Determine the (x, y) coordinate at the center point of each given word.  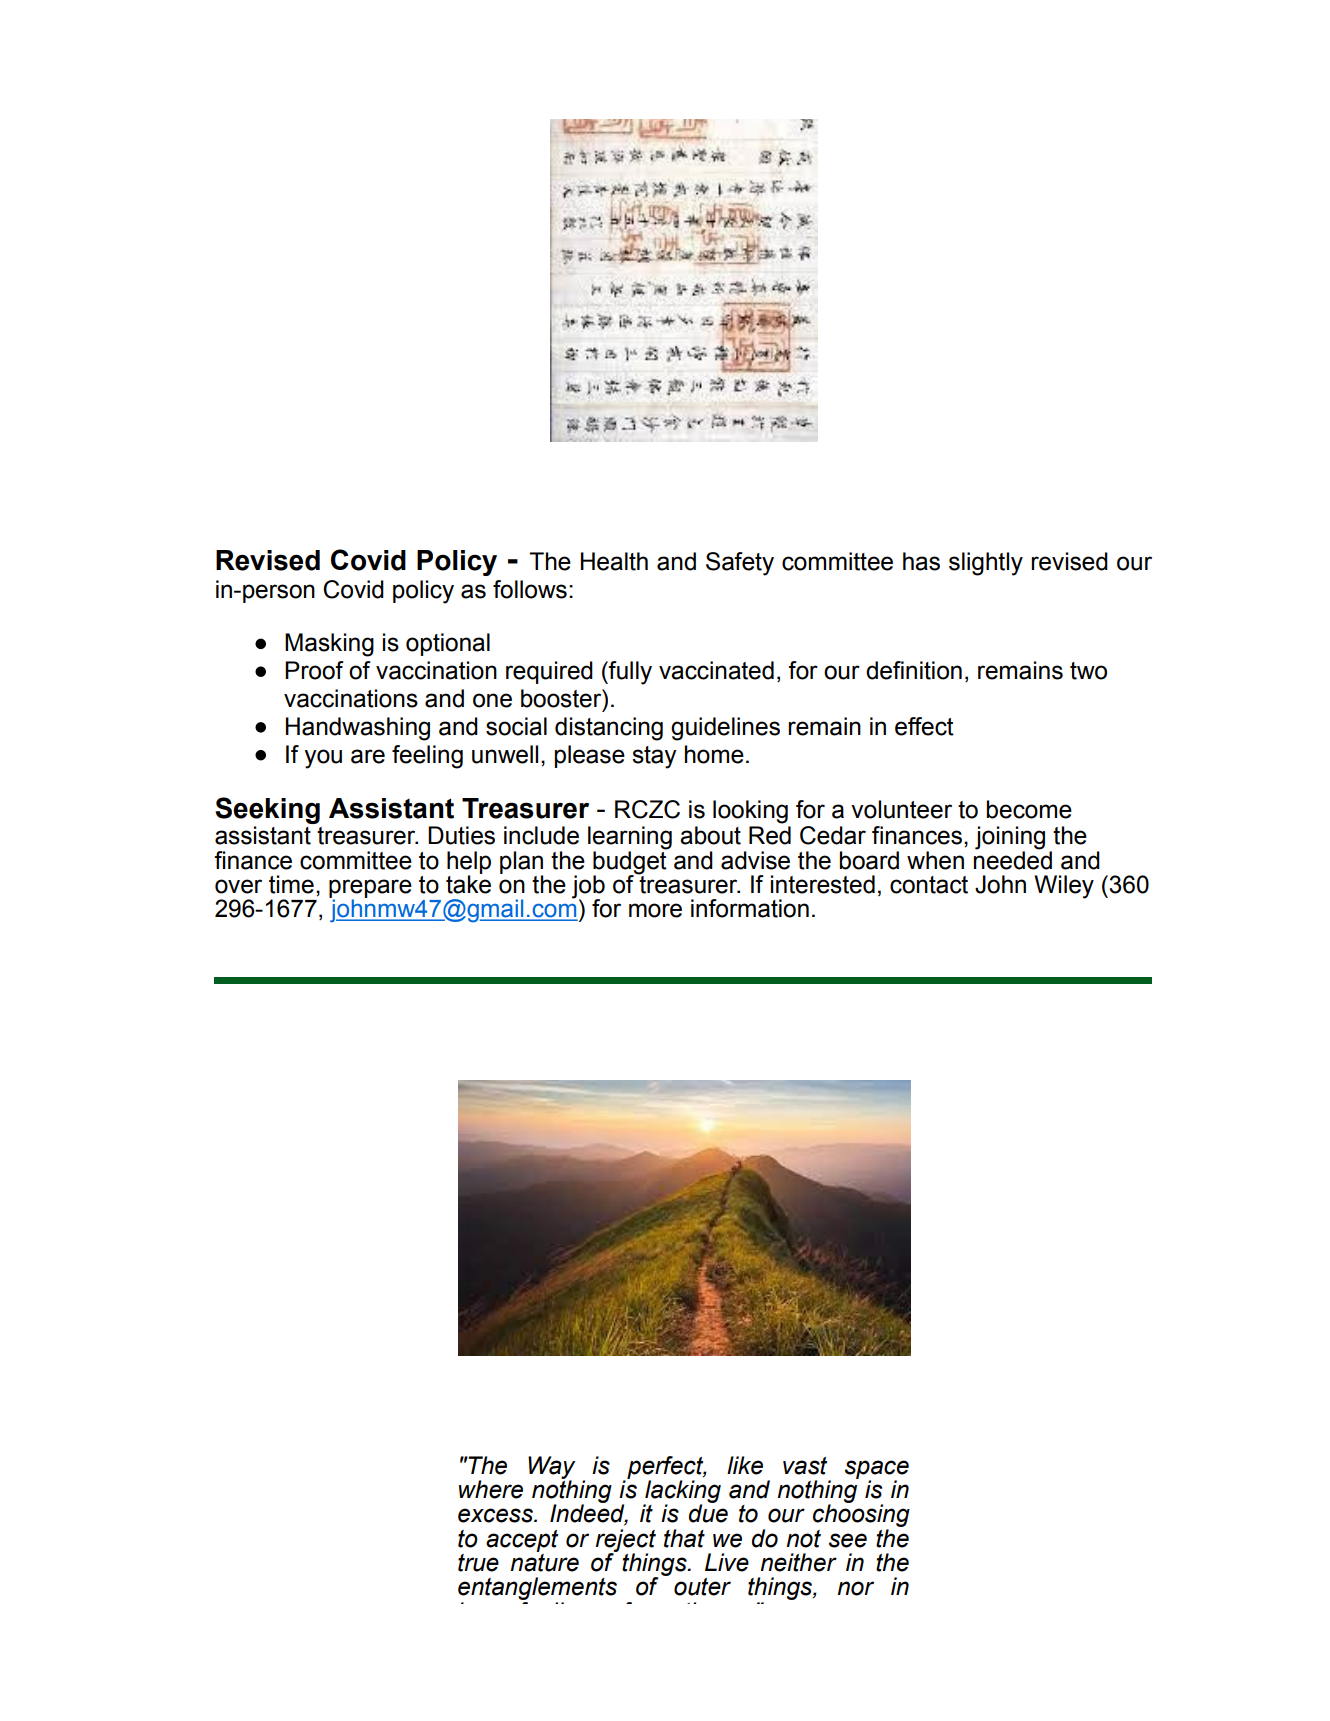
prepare (370, 889)
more (655, 910)
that (684, 1538)
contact (929, 885)
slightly (986, 564)
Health (614, 561)
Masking (329, 645)
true (478, 1563)
